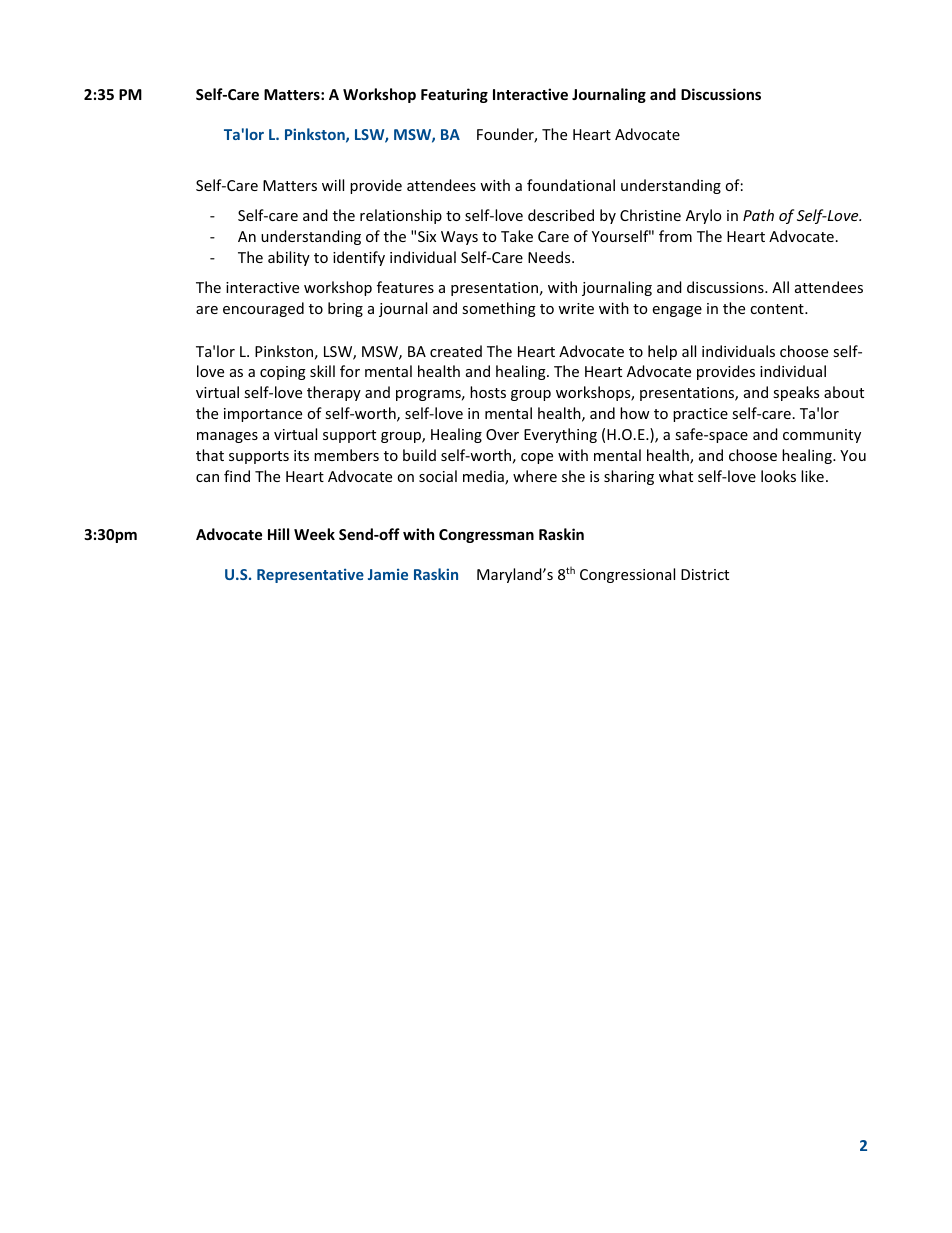 Image resolution: width=952 pixels, height=1233 pixels. I want to click on foundational, so click(571, 185).
